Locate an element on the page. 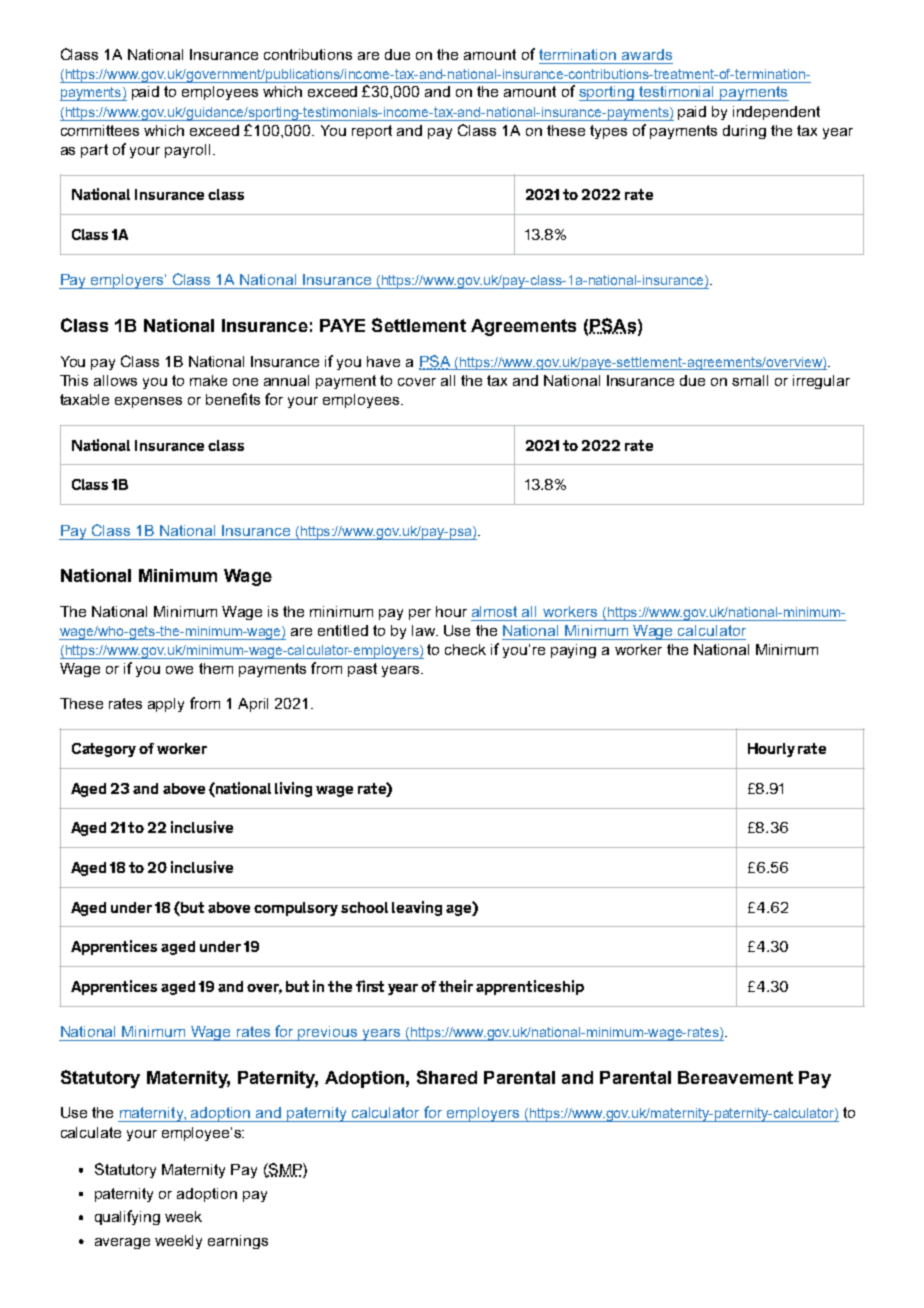 This page has width=924, height=1308. small is located at coordinates (750, 380).
